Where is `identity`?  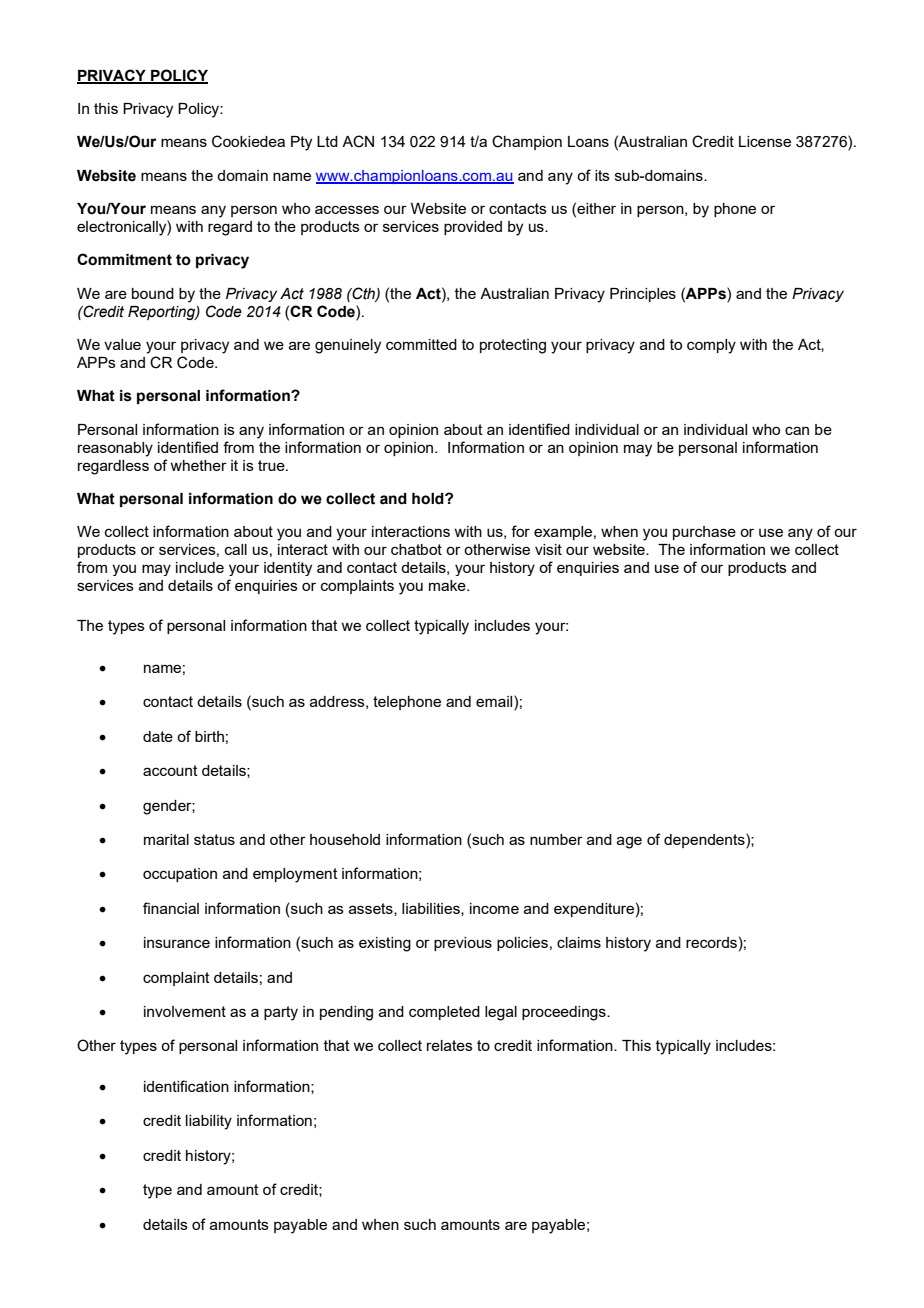 identity is located at coordinates (288, 569).
